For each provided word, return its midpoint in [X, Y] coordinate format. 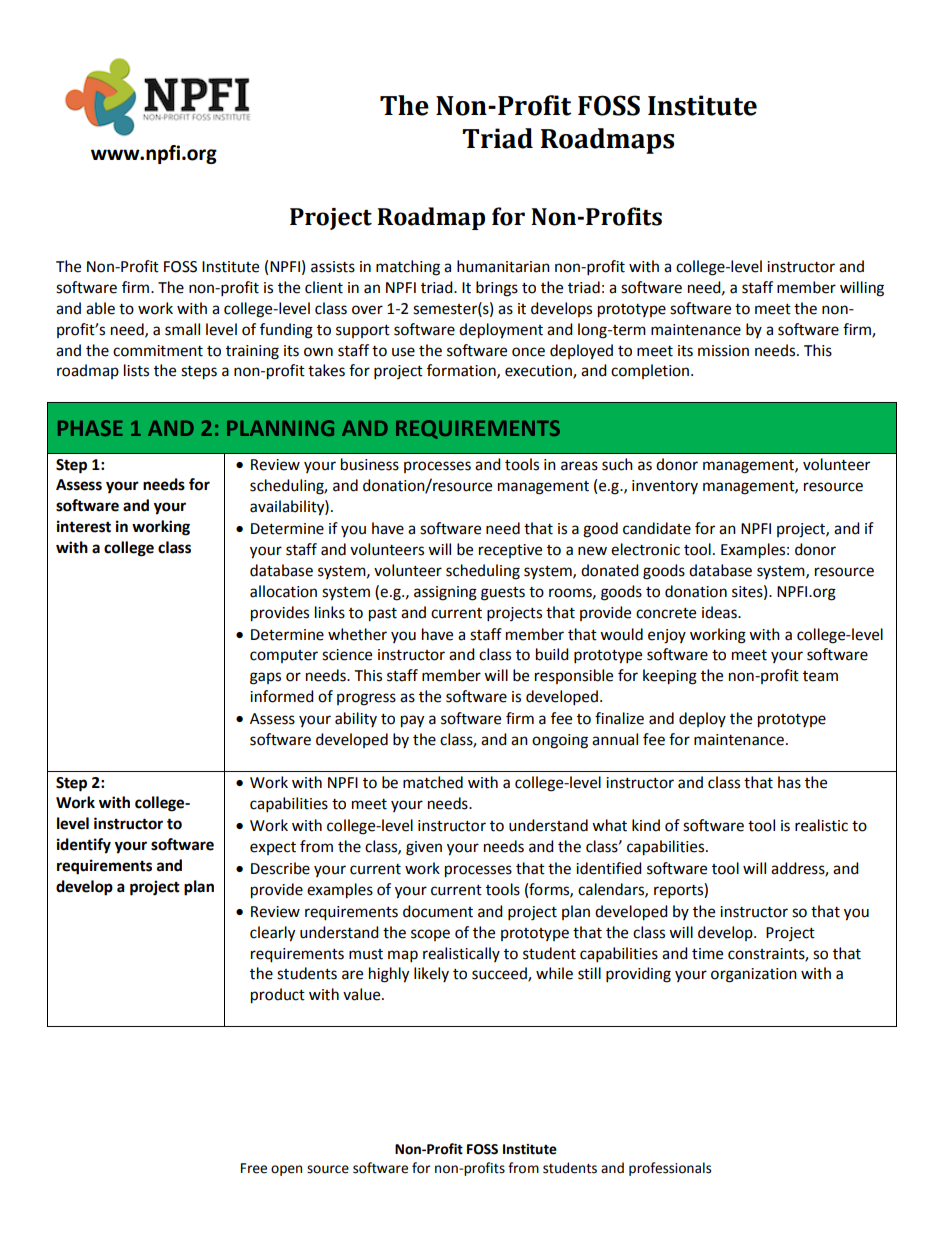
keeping [670, 677]
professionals [670, 1169]
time [707, 954]
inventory [665, 487]
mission [723, 351]
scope [430, 935]
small [182, 329]
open [286, 1170]
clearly [272, 934]
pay [412, 721]
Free [254, 1168]
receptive [510, 551]
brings [497, 289]
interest [84, 526]
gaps [265, 678]
